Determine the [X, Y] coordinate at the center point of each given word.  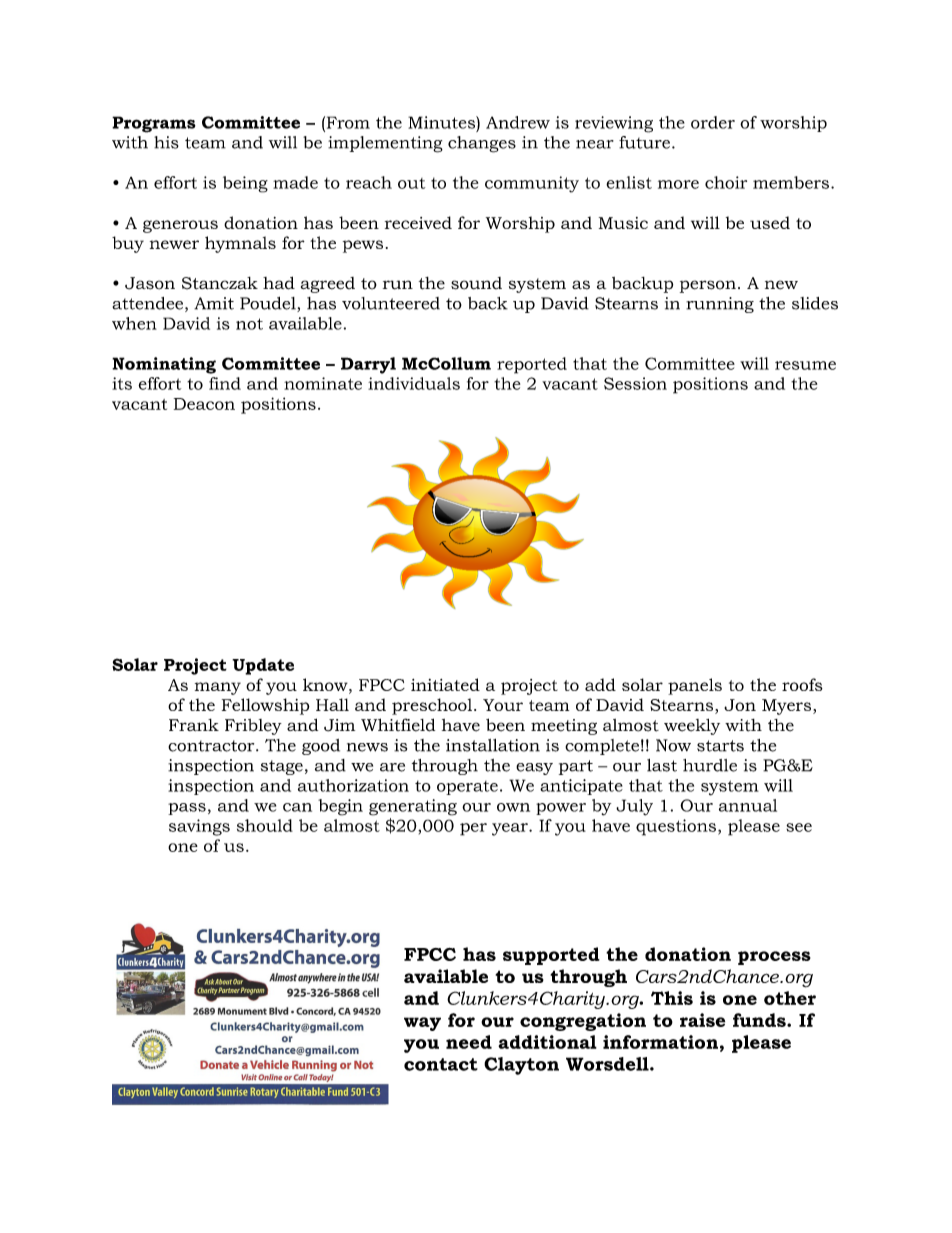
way [422, 1024]
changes [482, 144]
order [713, 122]
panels [695, 686]
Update [263, 666]
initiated [445, 684]
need [469, 1042]
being [245, 184]
